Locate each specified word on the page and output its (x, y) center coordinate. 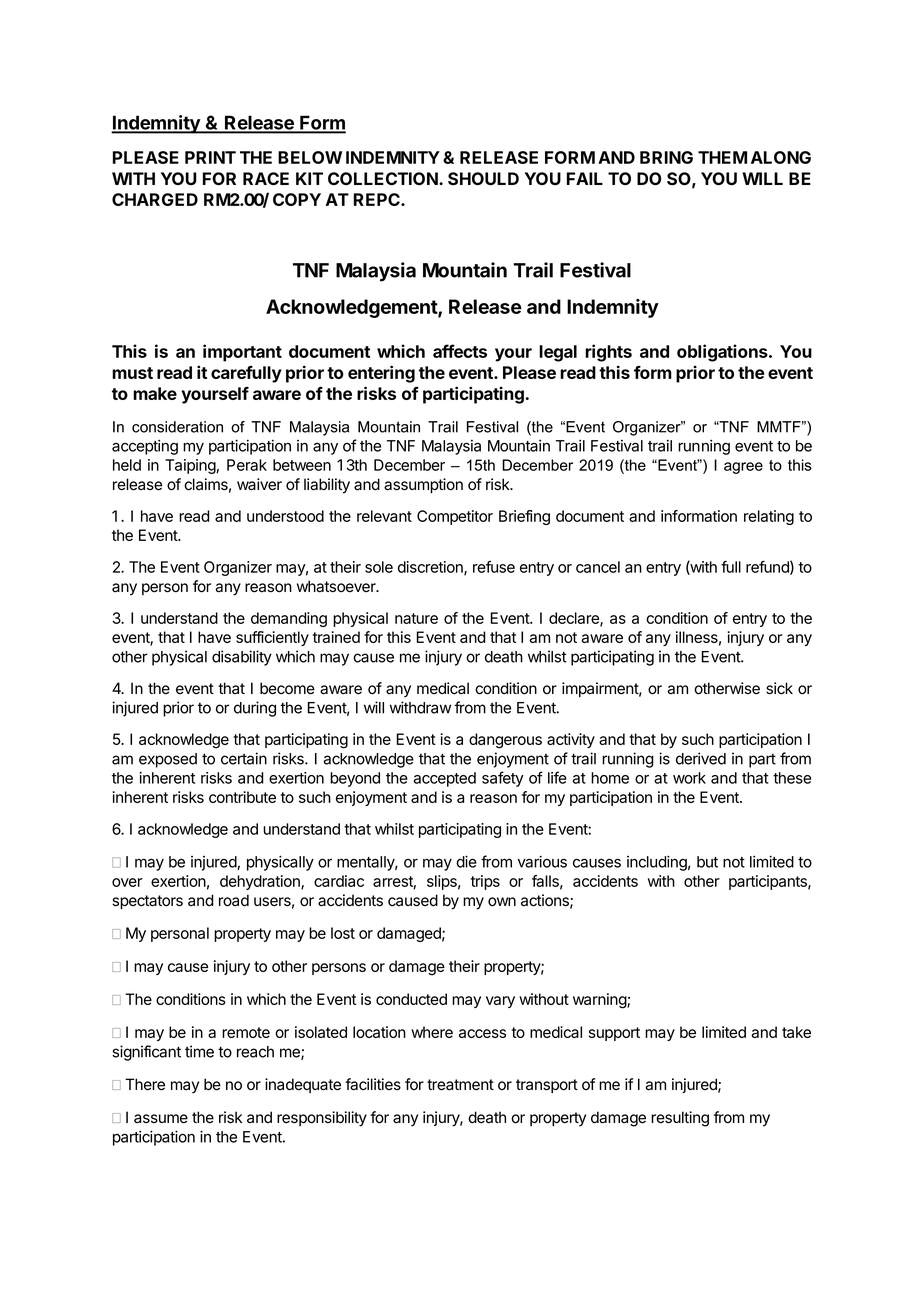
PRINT (210, 157)
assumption (423, 485)
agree (743, 468)
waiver (259, 484)
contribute (242, 797)
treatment (460, 1085)
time (199, 1051)
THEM (722, 157)
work (689, 778)
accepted (445, 779)
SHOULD (483, 179)
